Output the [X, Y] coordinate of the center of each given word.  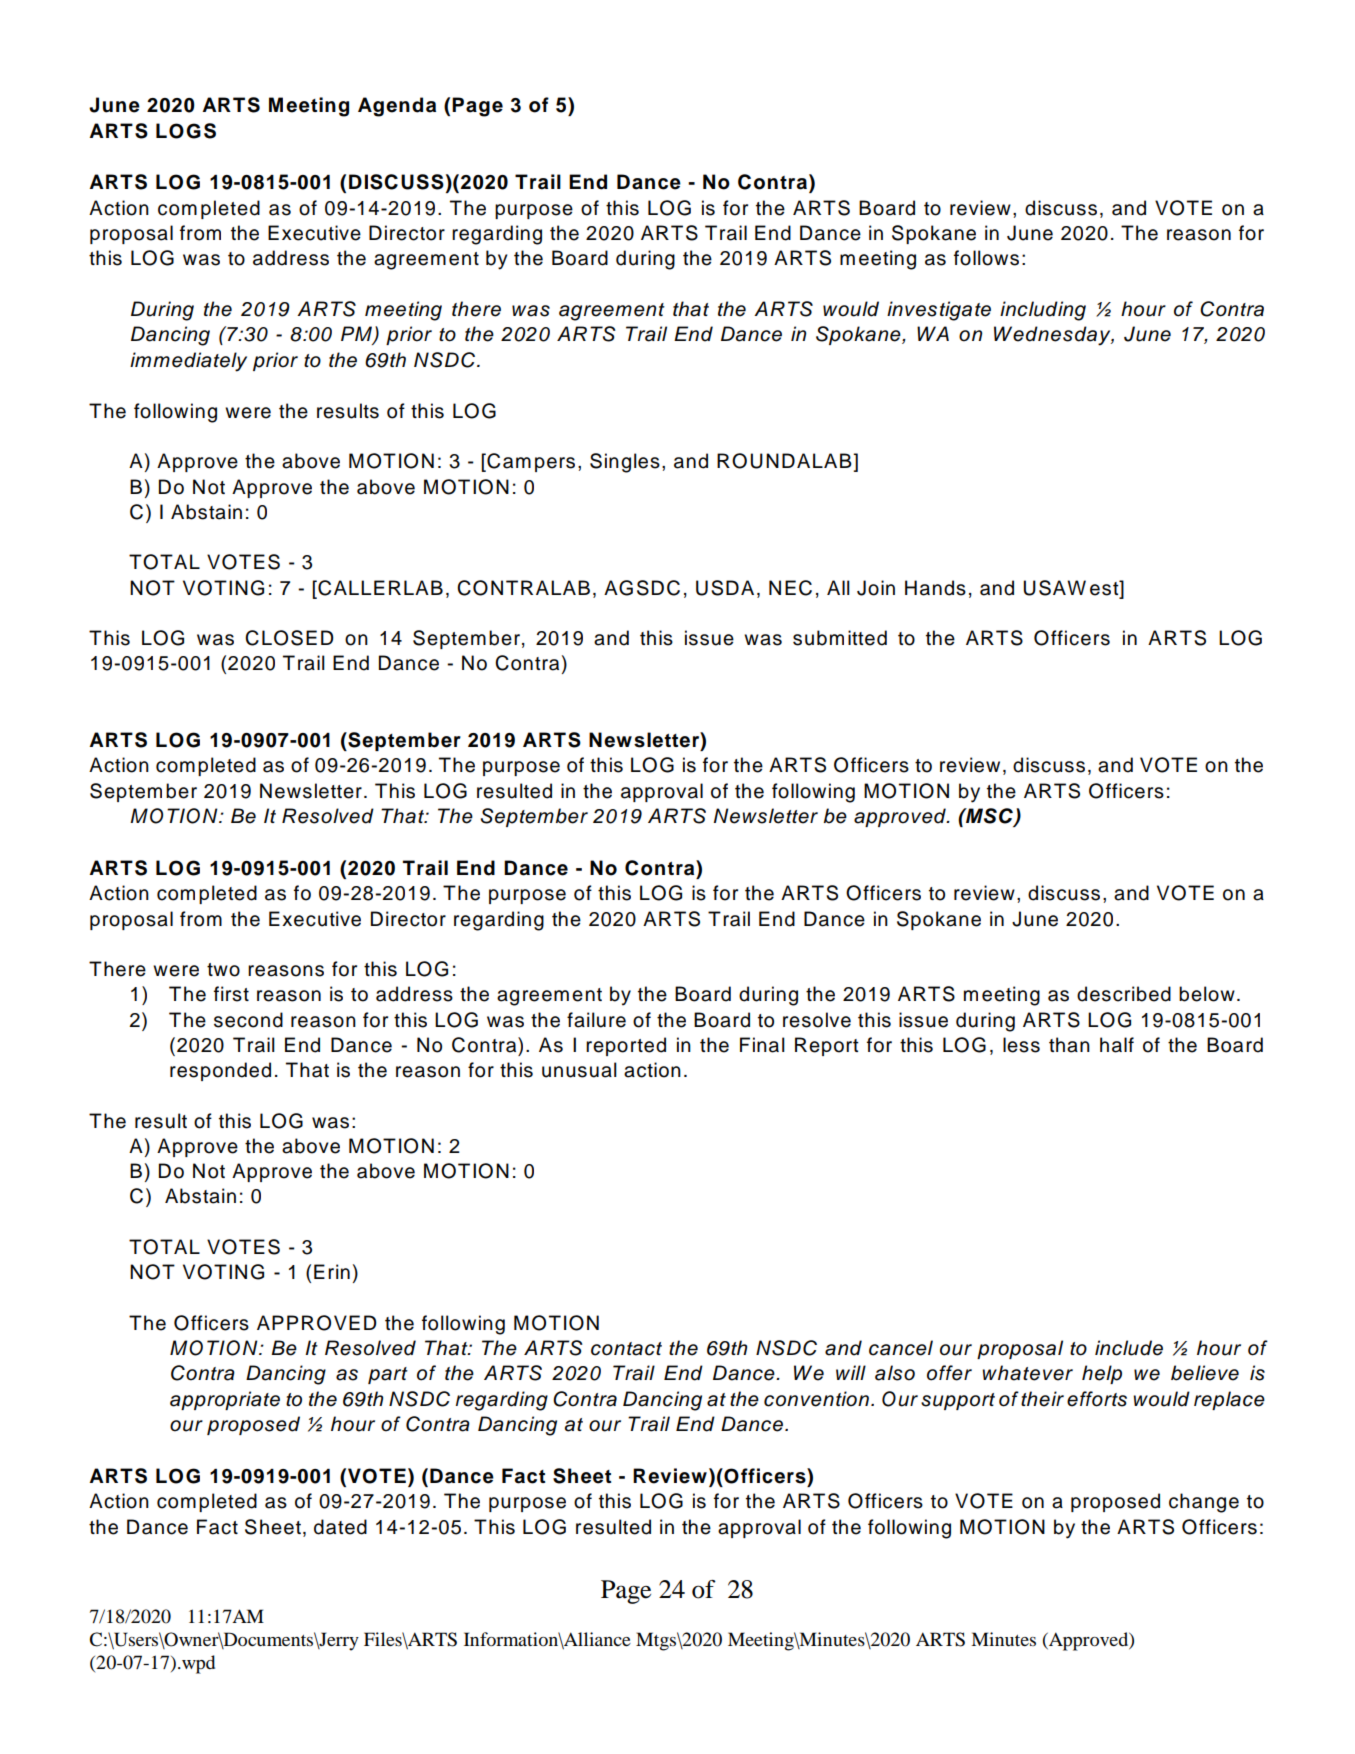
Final [762, 1045]
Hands [935, 588]
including [1043, 311]
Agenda [397, 107]
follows [986, 258]
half [1117, 1045]
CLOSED [289, 638]
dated [340, 1527]
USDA [725, 588]
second [248, 1020]
